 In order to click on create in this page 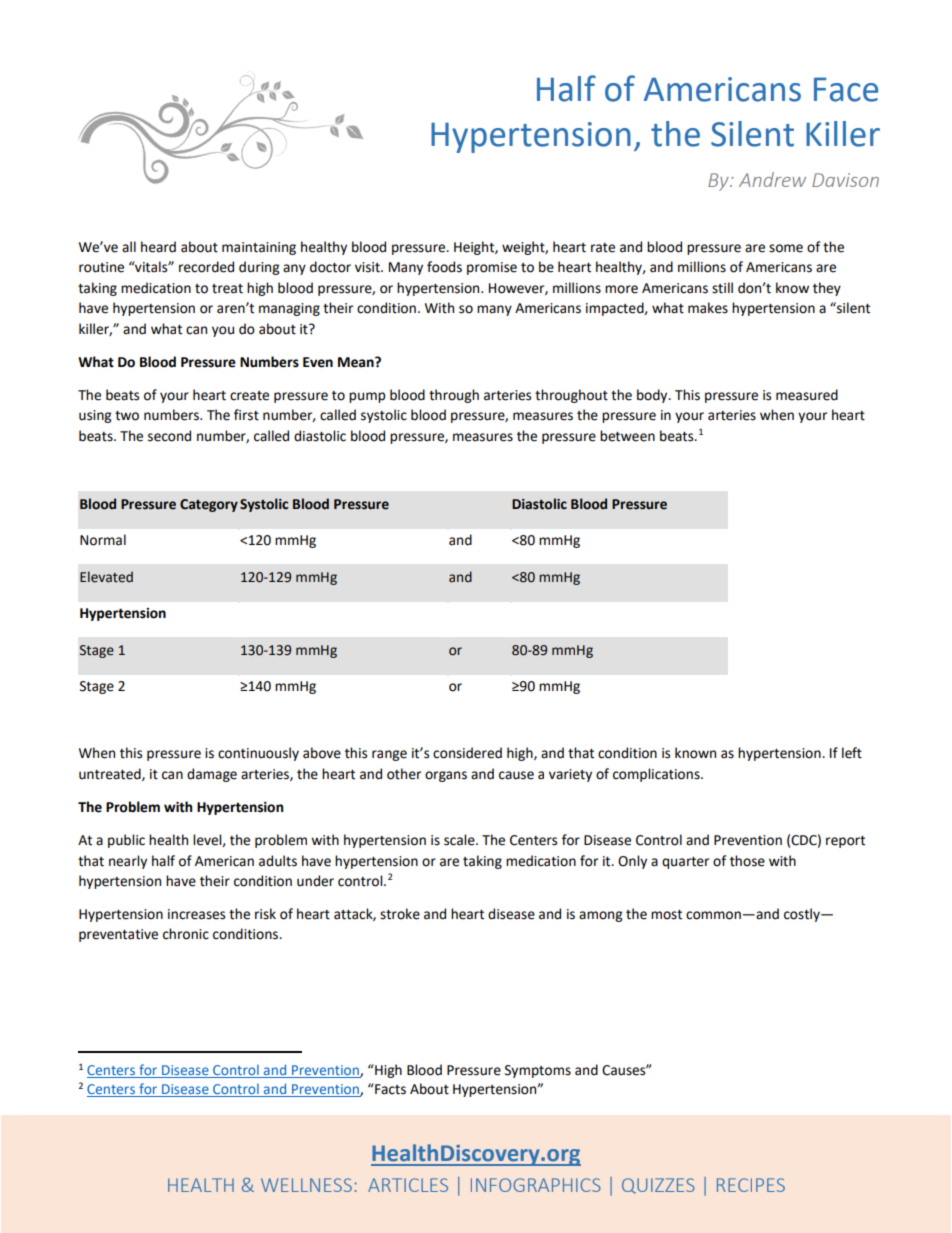, I will do `click(249, 396)`.
